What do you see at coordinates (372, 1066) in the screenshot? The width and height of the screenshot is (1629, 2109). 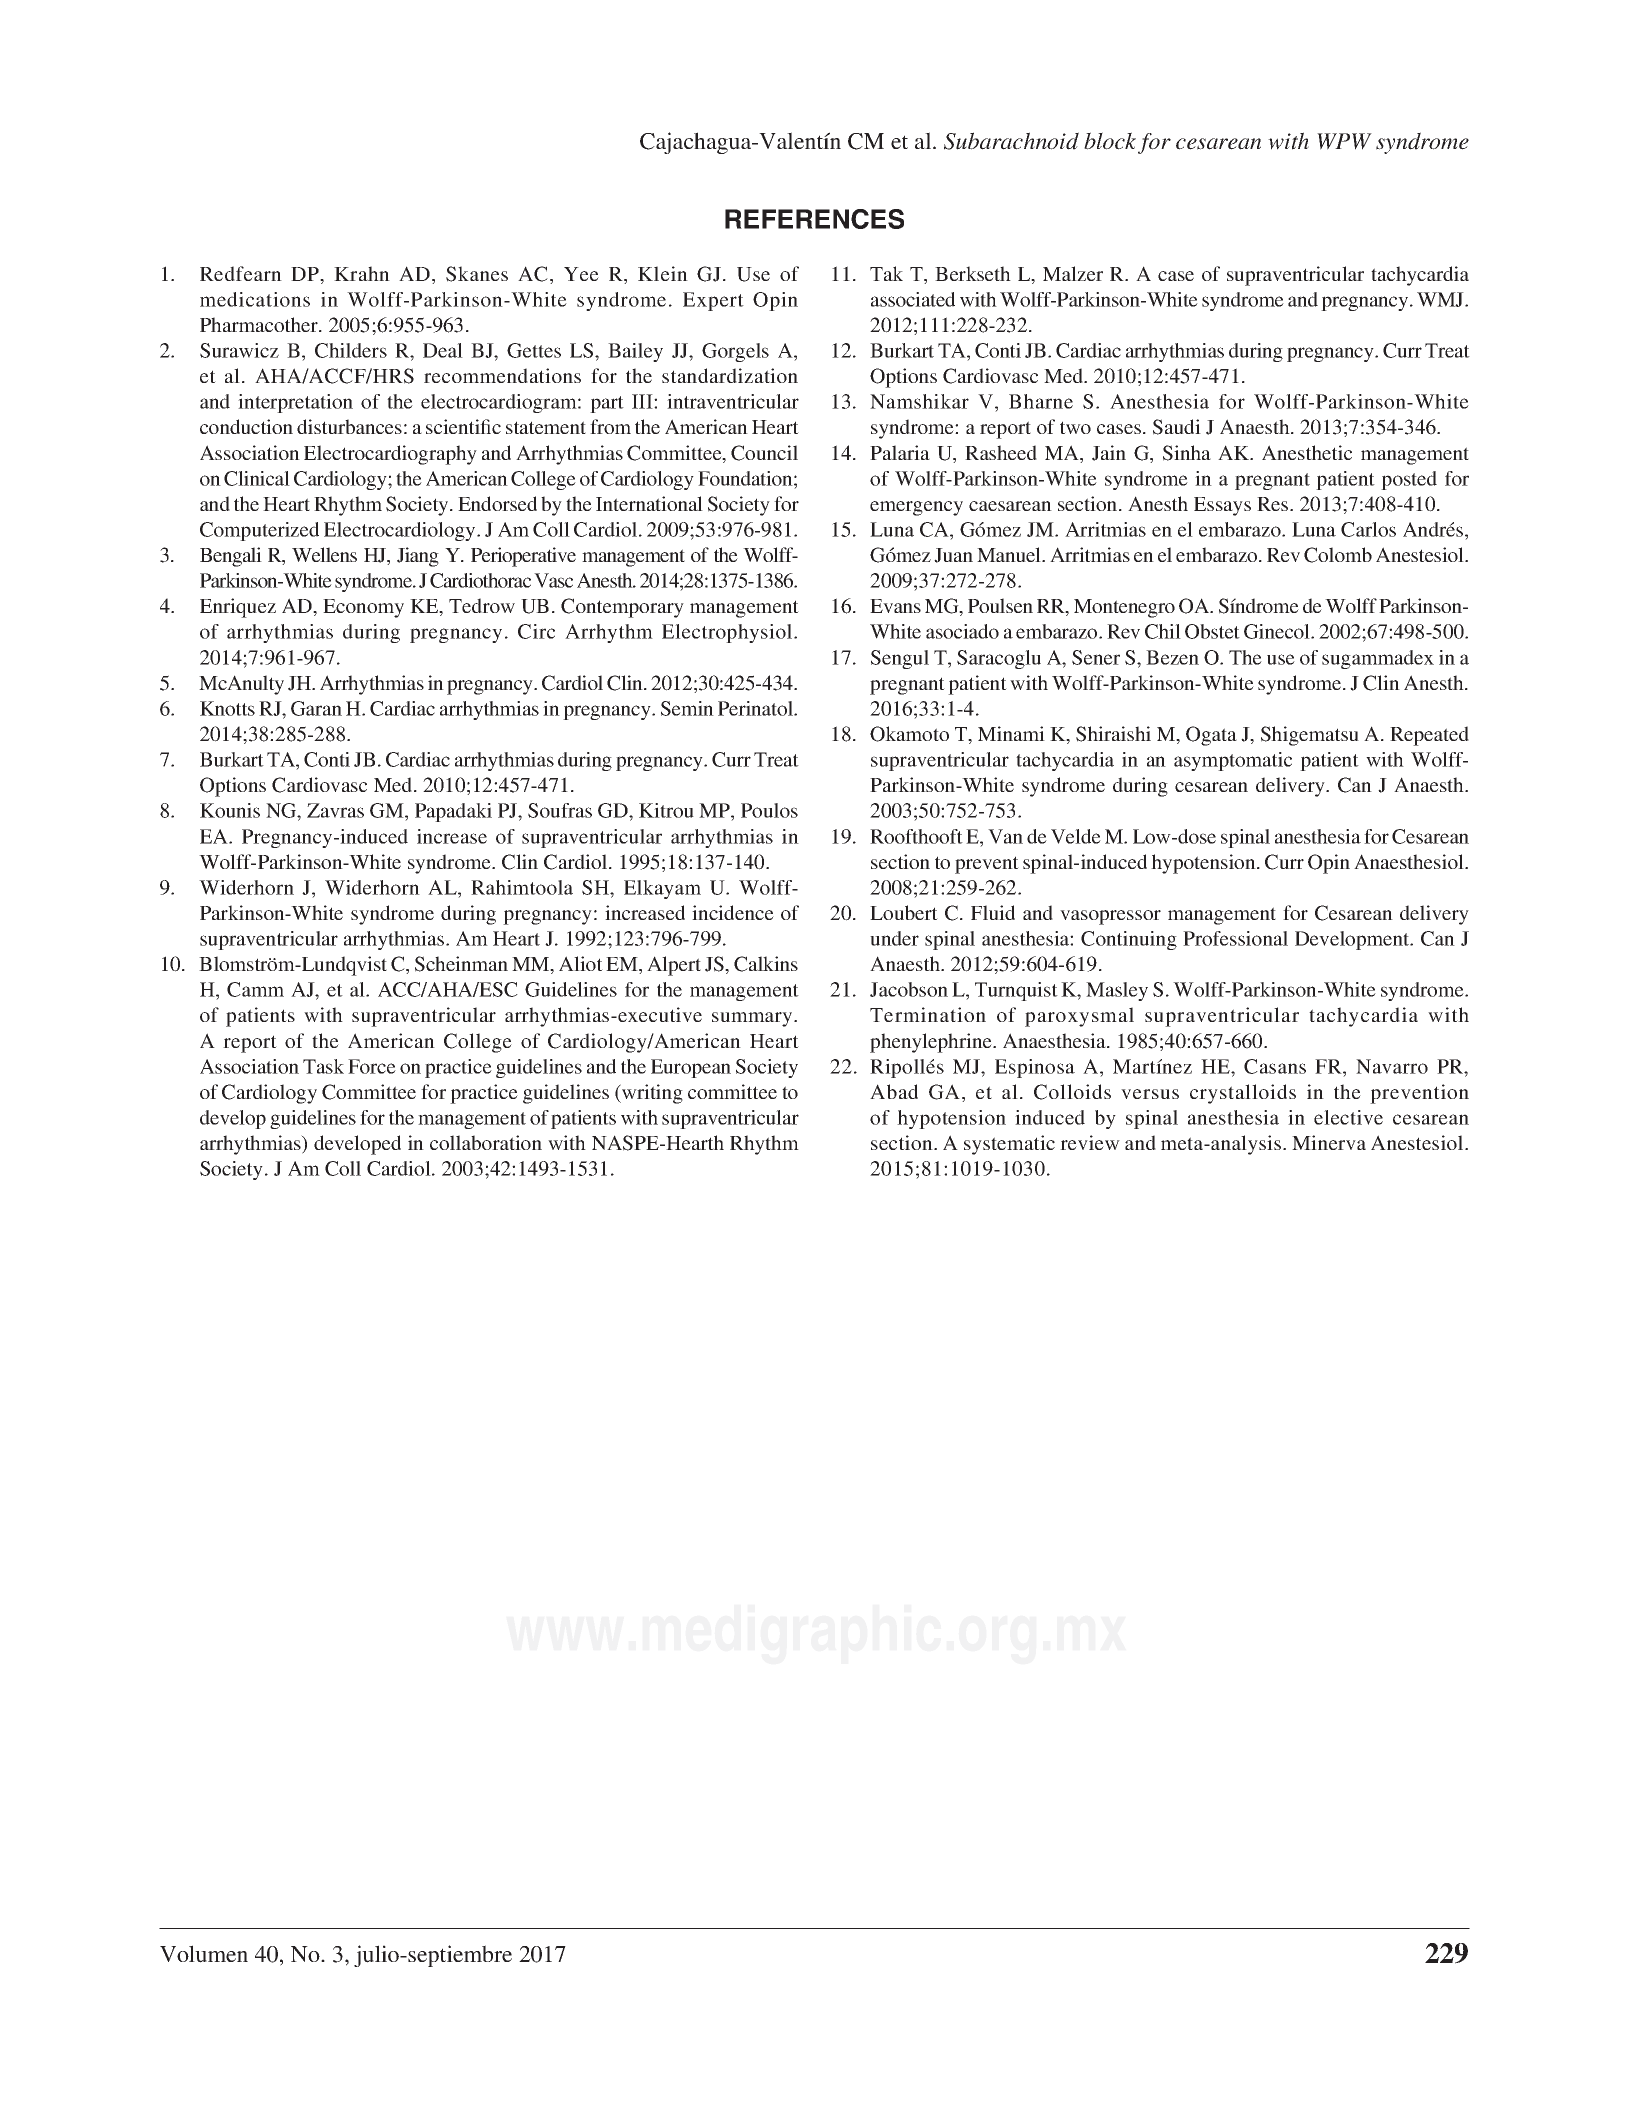 I see `Force` at bounding box center [372, 1066].
